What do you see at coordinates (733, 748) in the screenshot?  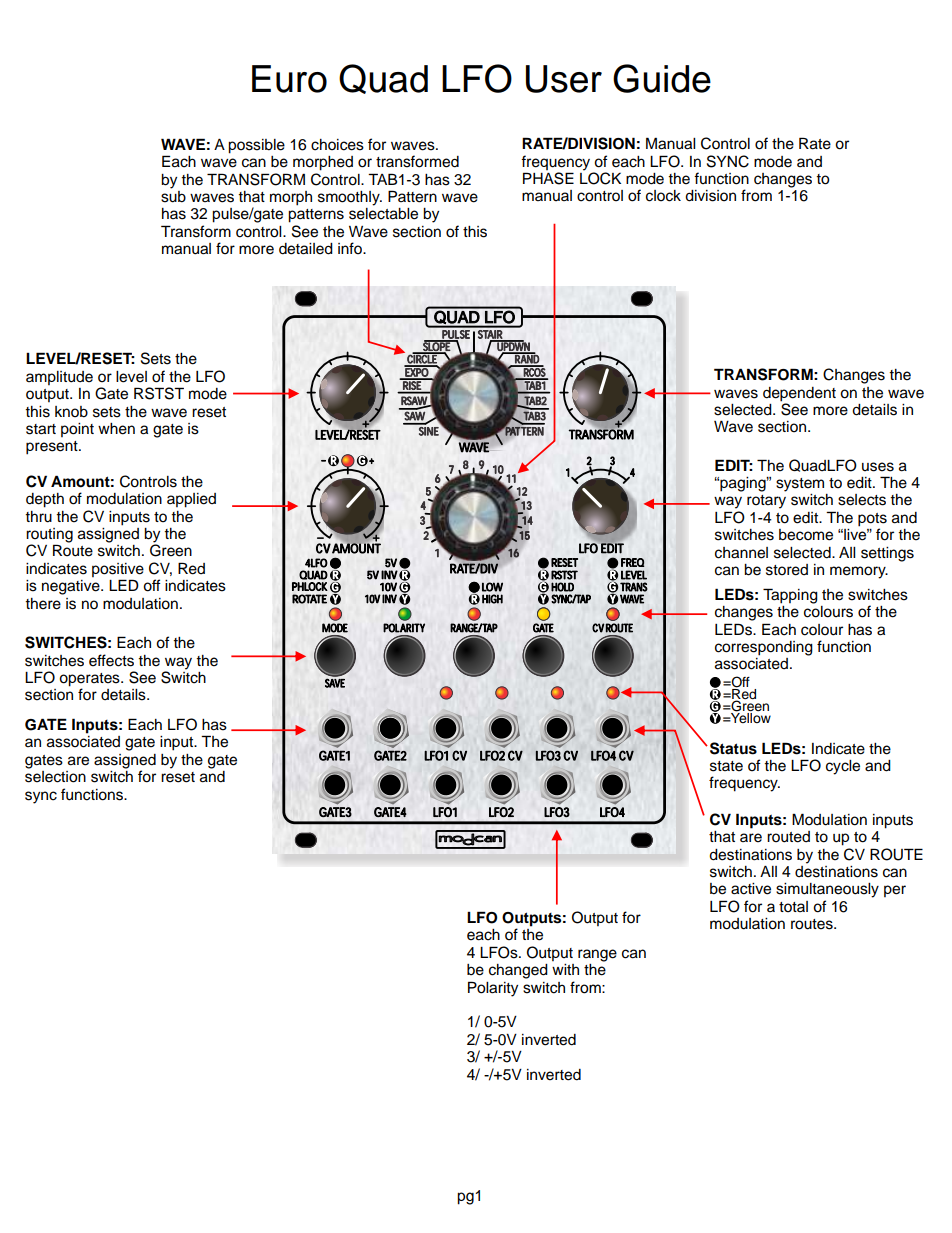 I see `Status` at bounding box center [733, 748].
